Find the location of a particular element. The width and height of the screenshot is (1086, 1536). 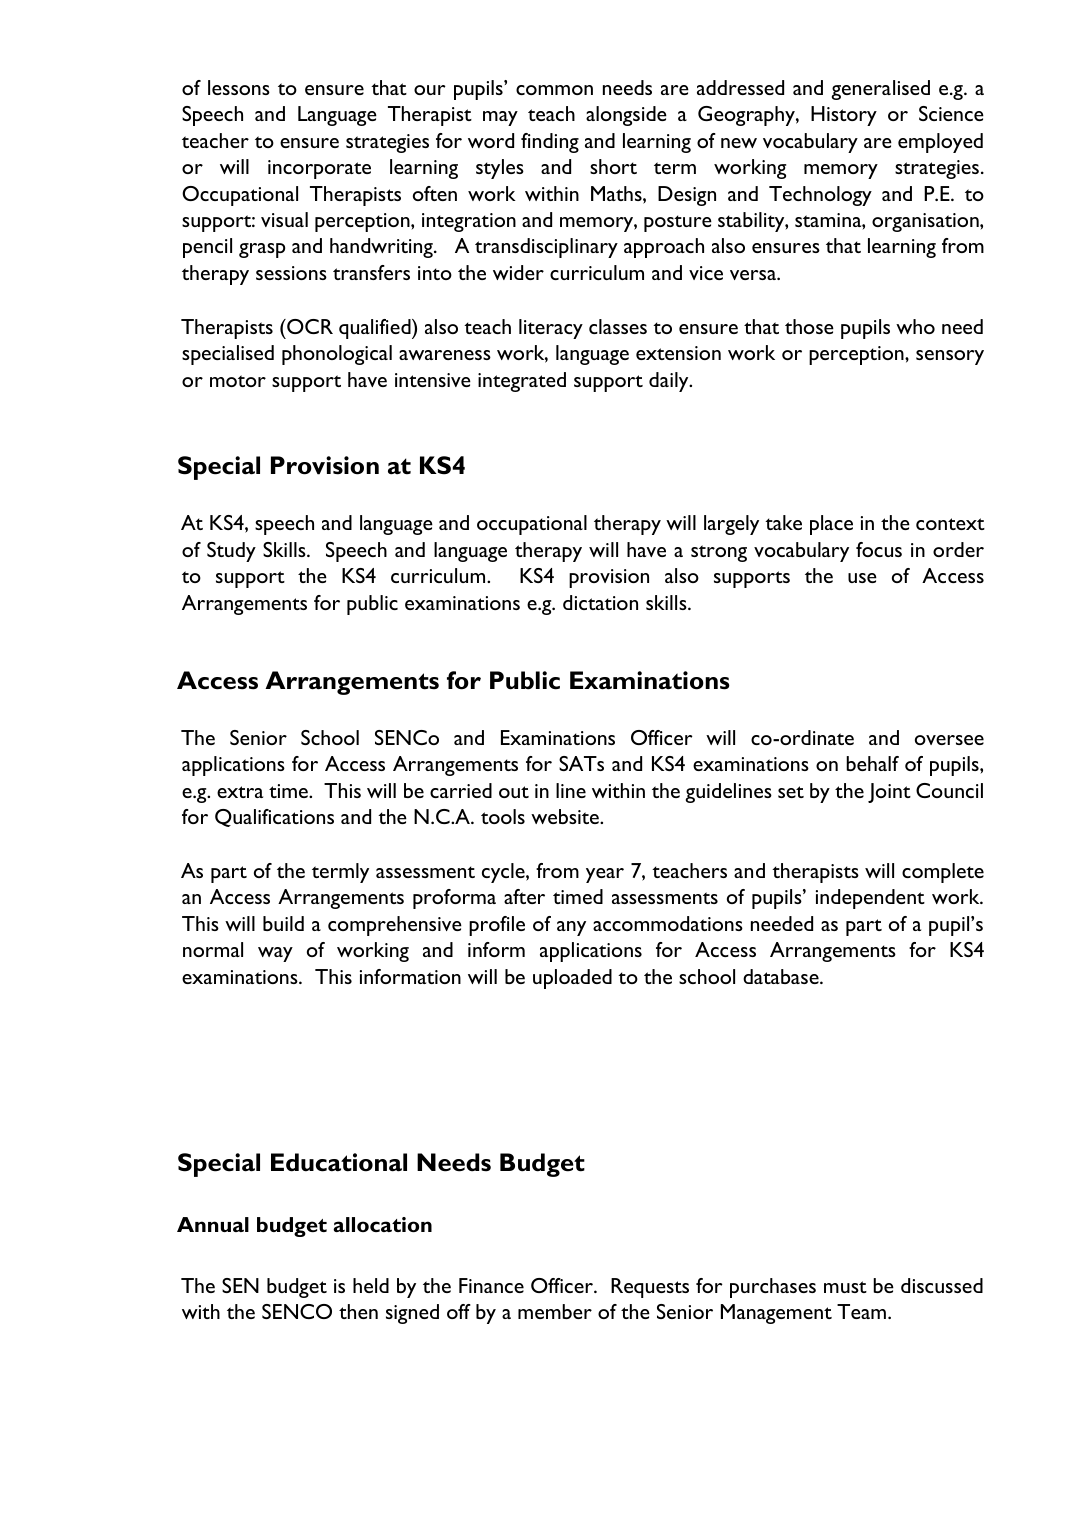

member is located at coordinates (555, 1311).
